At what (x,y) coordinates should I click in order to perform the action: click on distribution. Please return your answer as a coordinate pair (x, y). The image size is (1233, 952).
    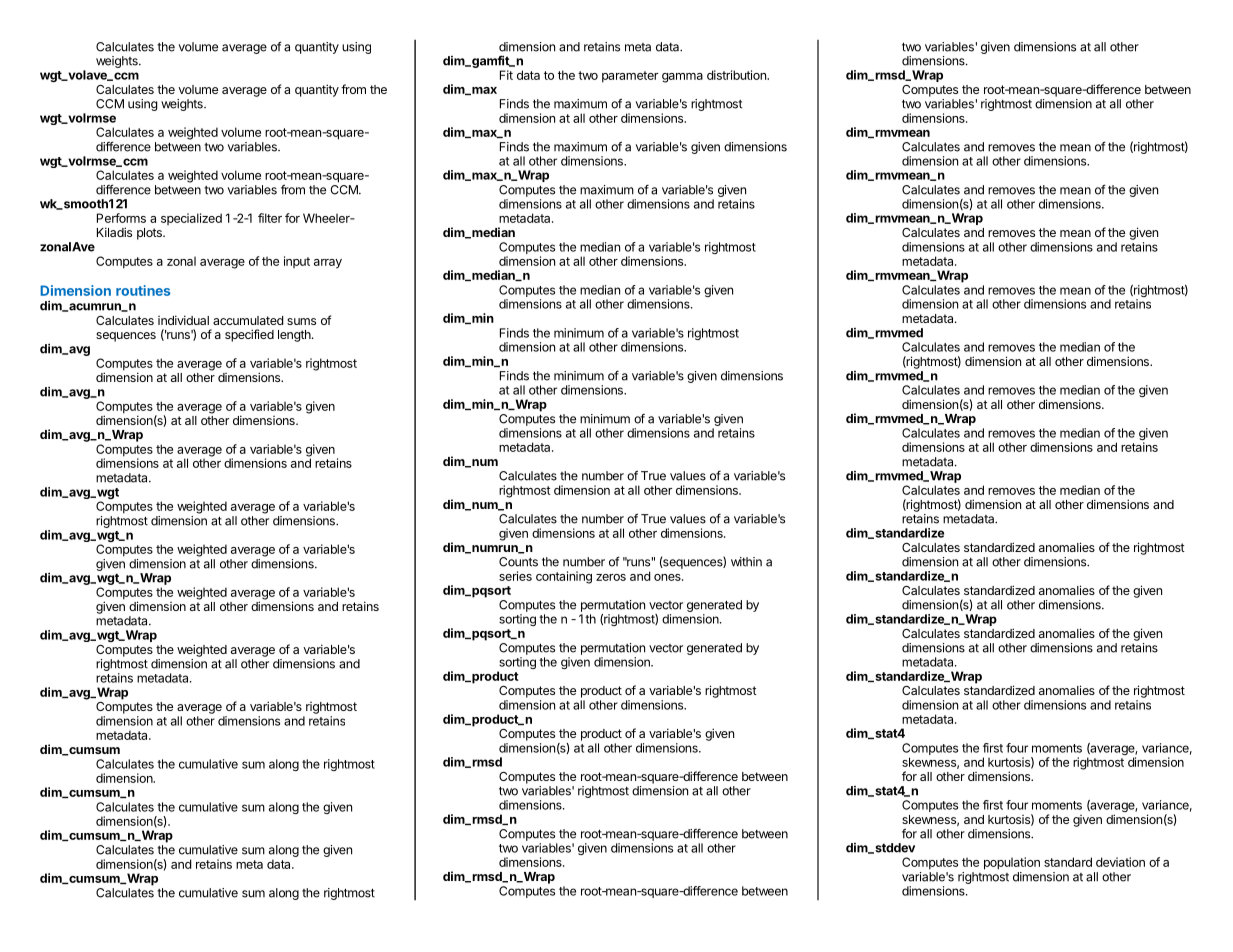
    Looking at the image, I should click on (737, 75).
